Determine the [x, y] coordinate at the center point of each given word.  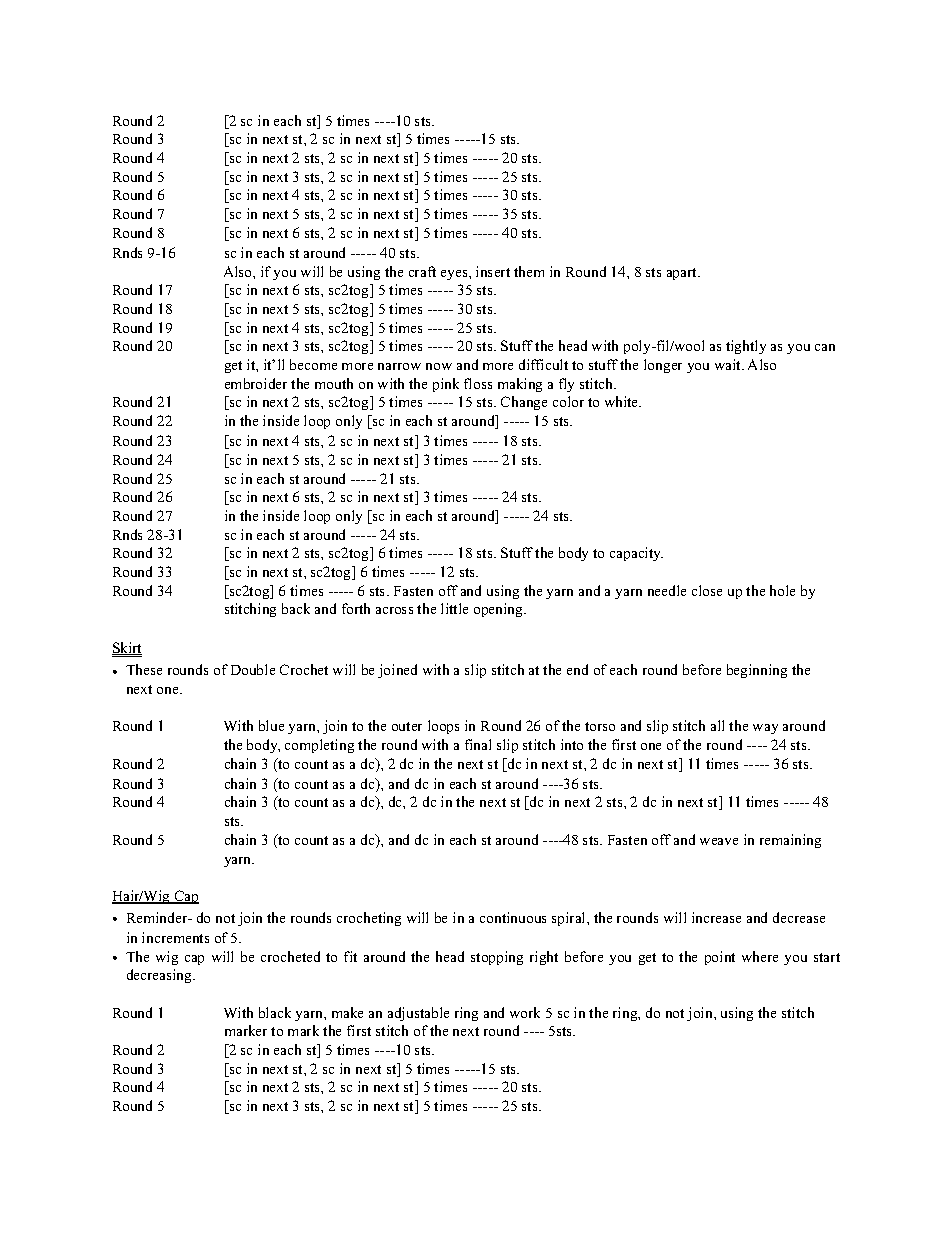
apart [683, 274]
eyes [455, 275]
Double [253, 669]
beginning [757, 671]
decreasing [161, 976]
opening [500, 610]
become [313, 364]
